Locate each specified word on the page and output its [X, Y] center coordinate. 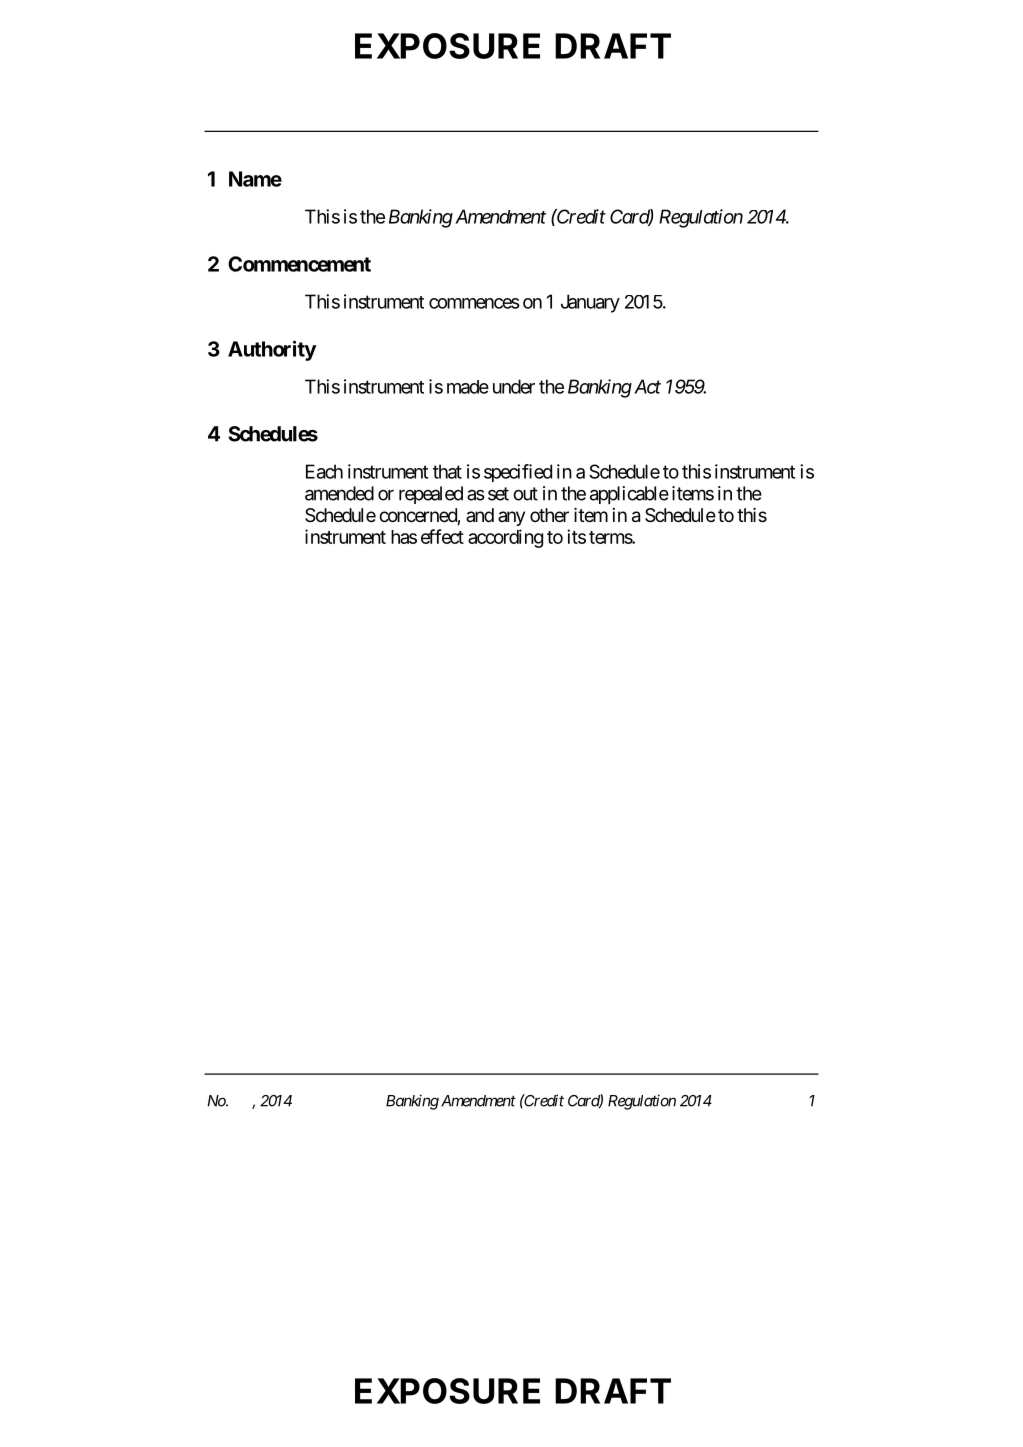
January [590, 303]
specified [518, 473]
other [549, 515]
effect [442, 536]
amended [339, 493]
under [514, 386]
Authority [272, 350]
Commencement [299, 264]
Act [646, 386]
